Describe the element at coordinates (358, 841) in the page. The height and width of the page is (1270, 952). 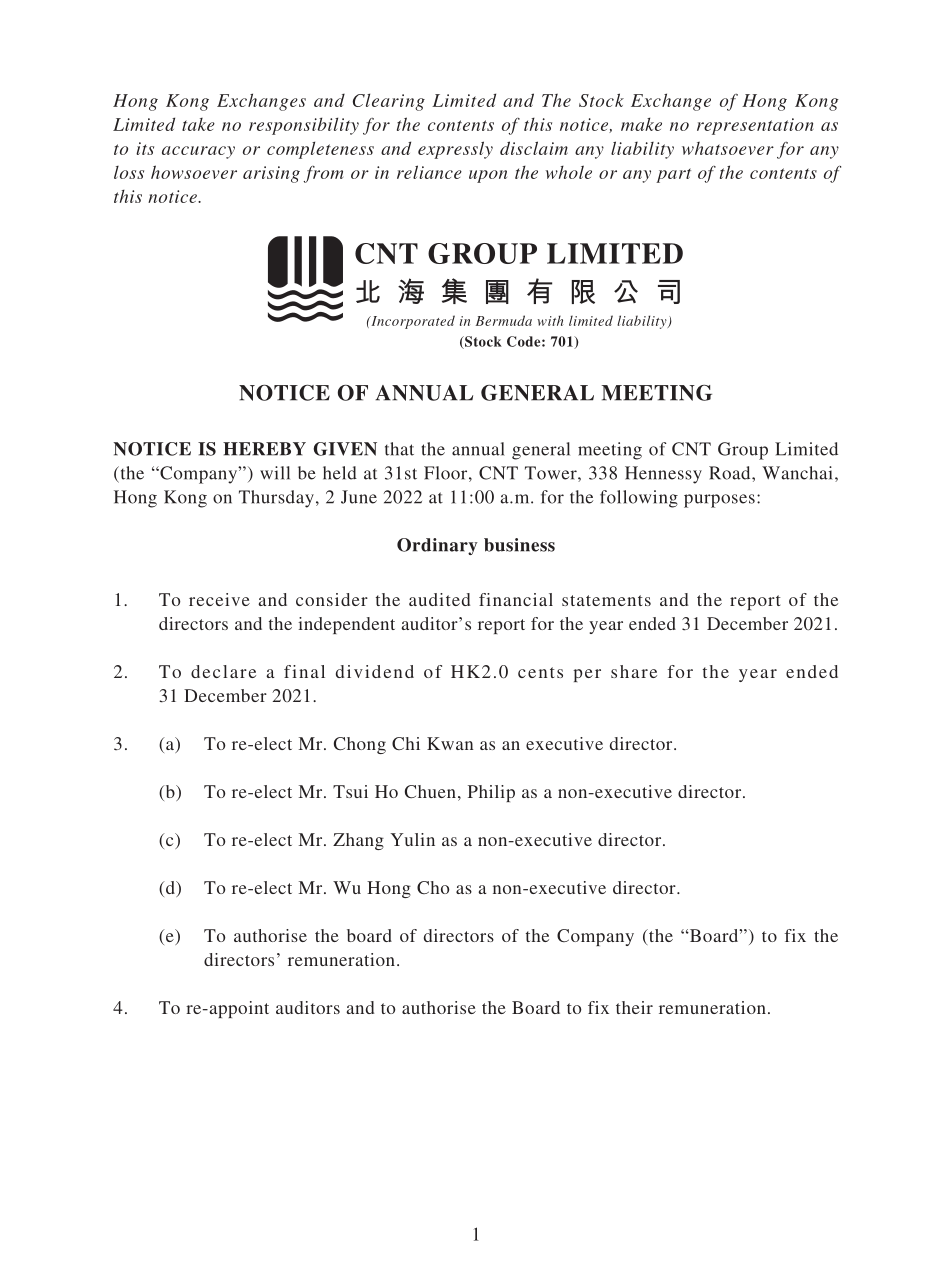
I see `Zhang` at that location.
